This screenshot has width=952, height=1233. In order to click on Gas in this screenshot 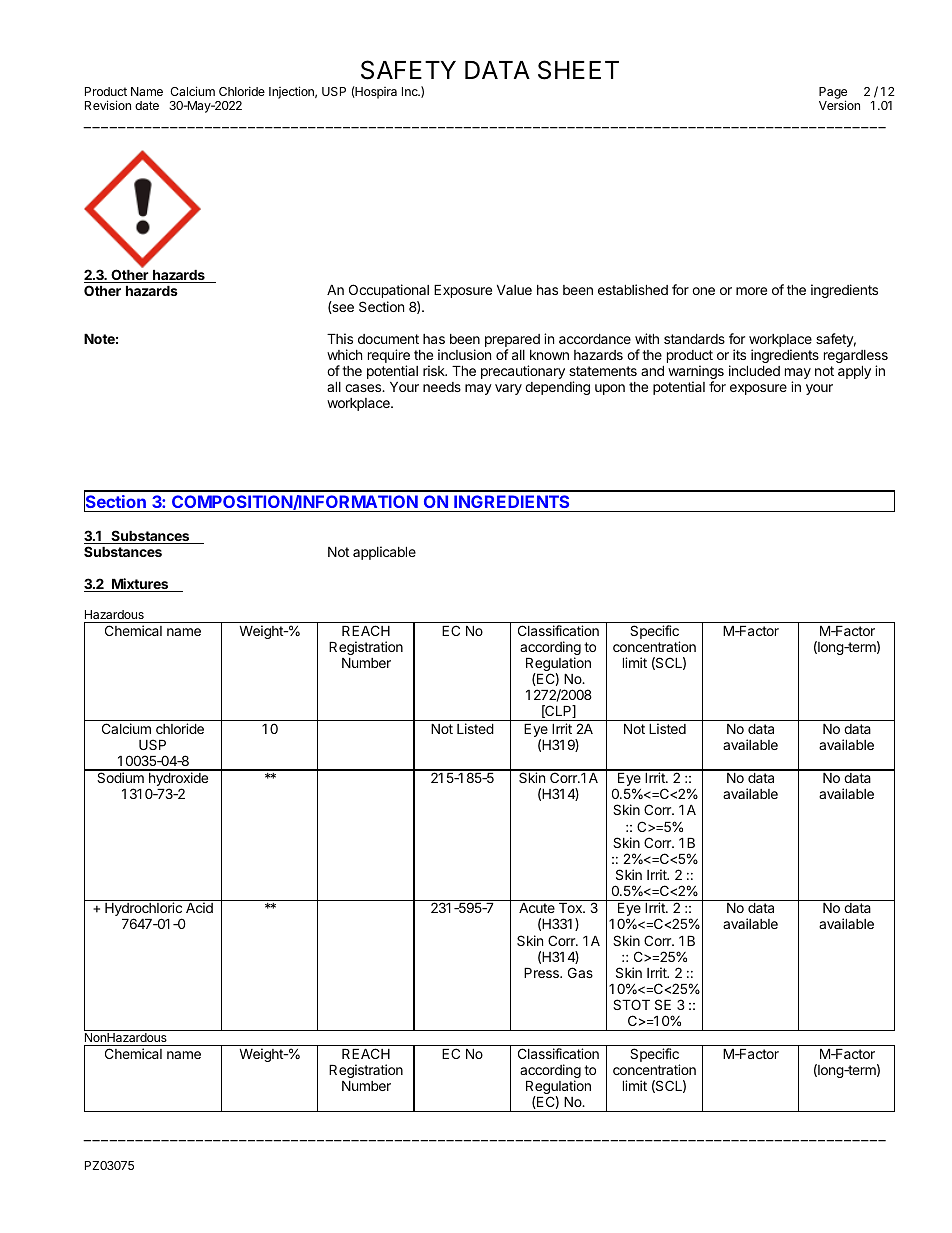, I will do `click(580, 972)`.
